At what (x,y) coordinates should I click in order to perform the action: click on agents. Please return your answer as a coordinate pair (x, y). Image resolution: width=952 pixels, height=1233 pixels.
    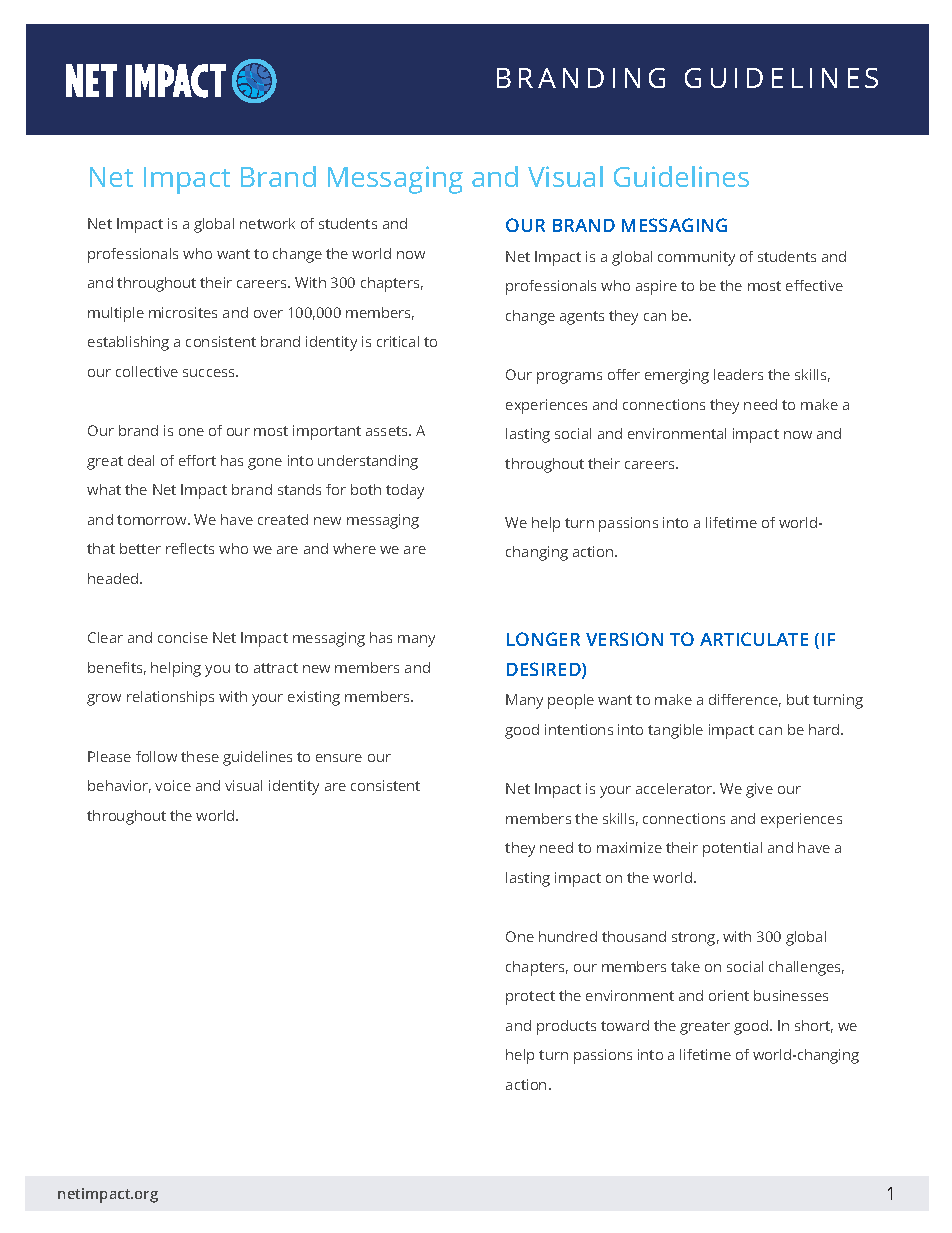
    Looking at the image, I should click on (582, 318).
